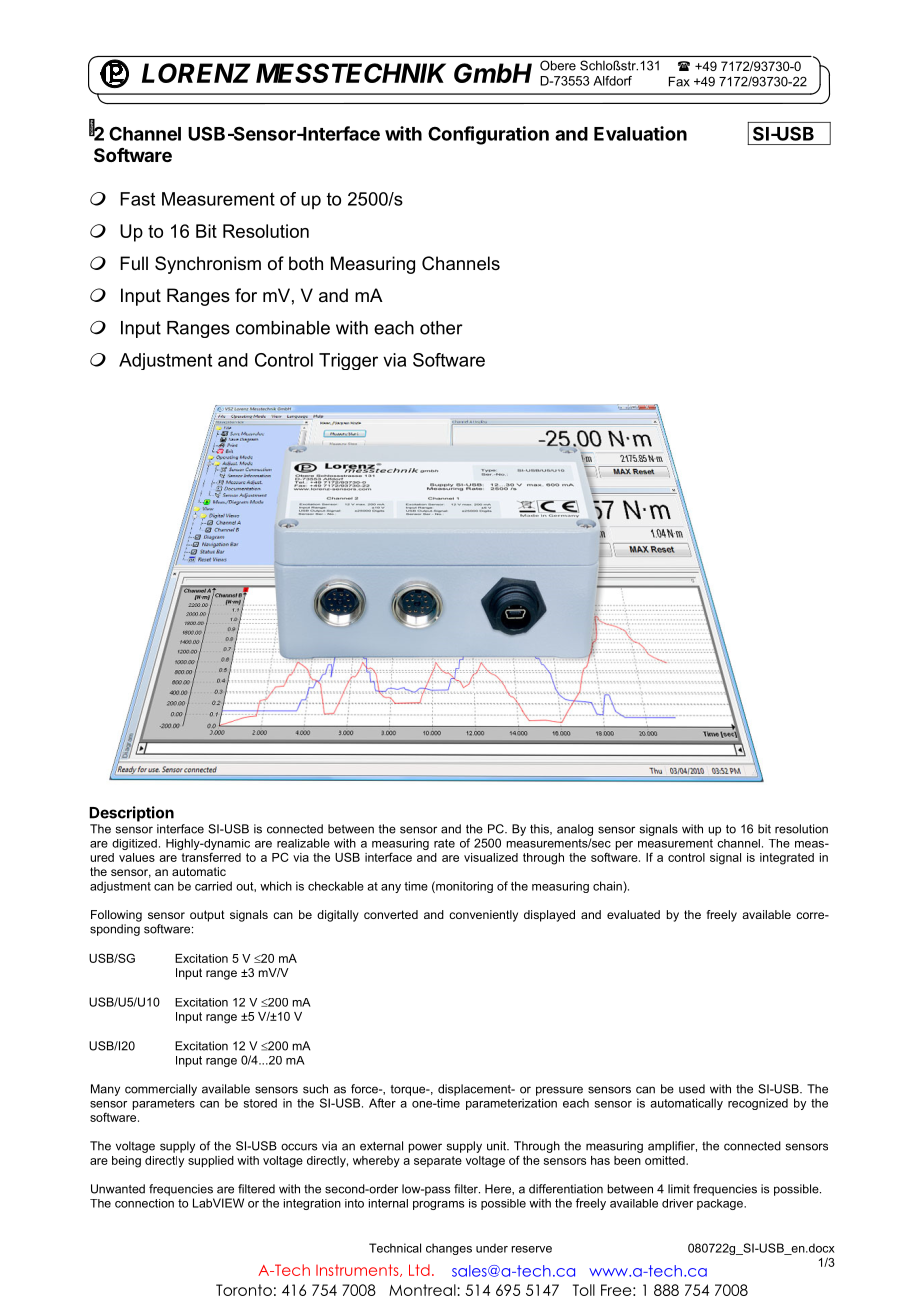  I want to click on Full, so click(134, 263).
